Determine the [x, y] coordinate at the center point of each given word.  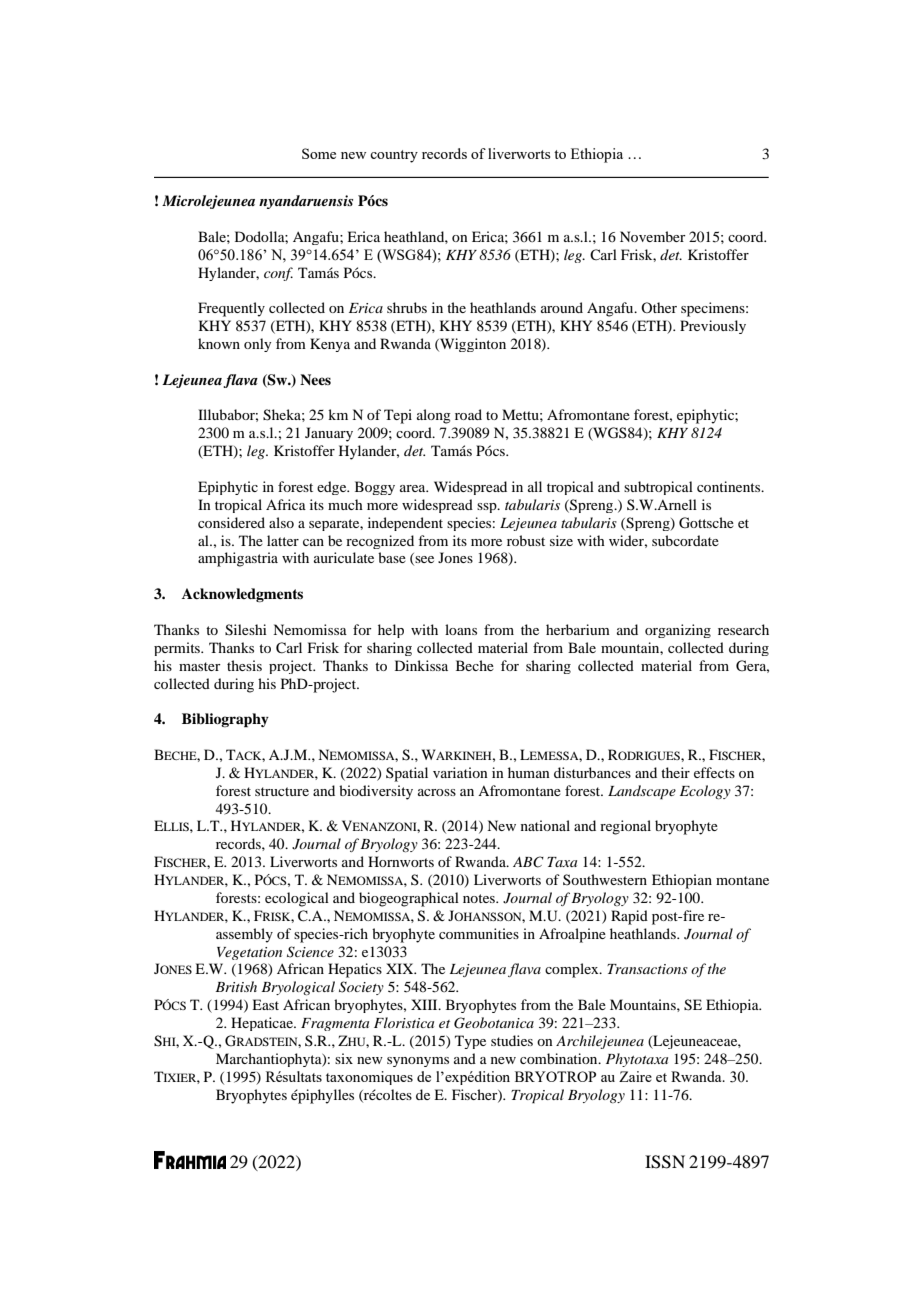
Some [319, 153]
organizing [678, 631]
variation [460, 772]
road [468, 414]
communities [479, 933]
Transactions [647, 969]
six [344, 1058]
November [653, 236]
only [257, 345]
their [675, 772]
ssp [488, 508]
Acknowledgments [242, 595]
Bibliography [225, 720]
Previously [713, 327]
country [394, 156]
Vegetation [249, 953]
